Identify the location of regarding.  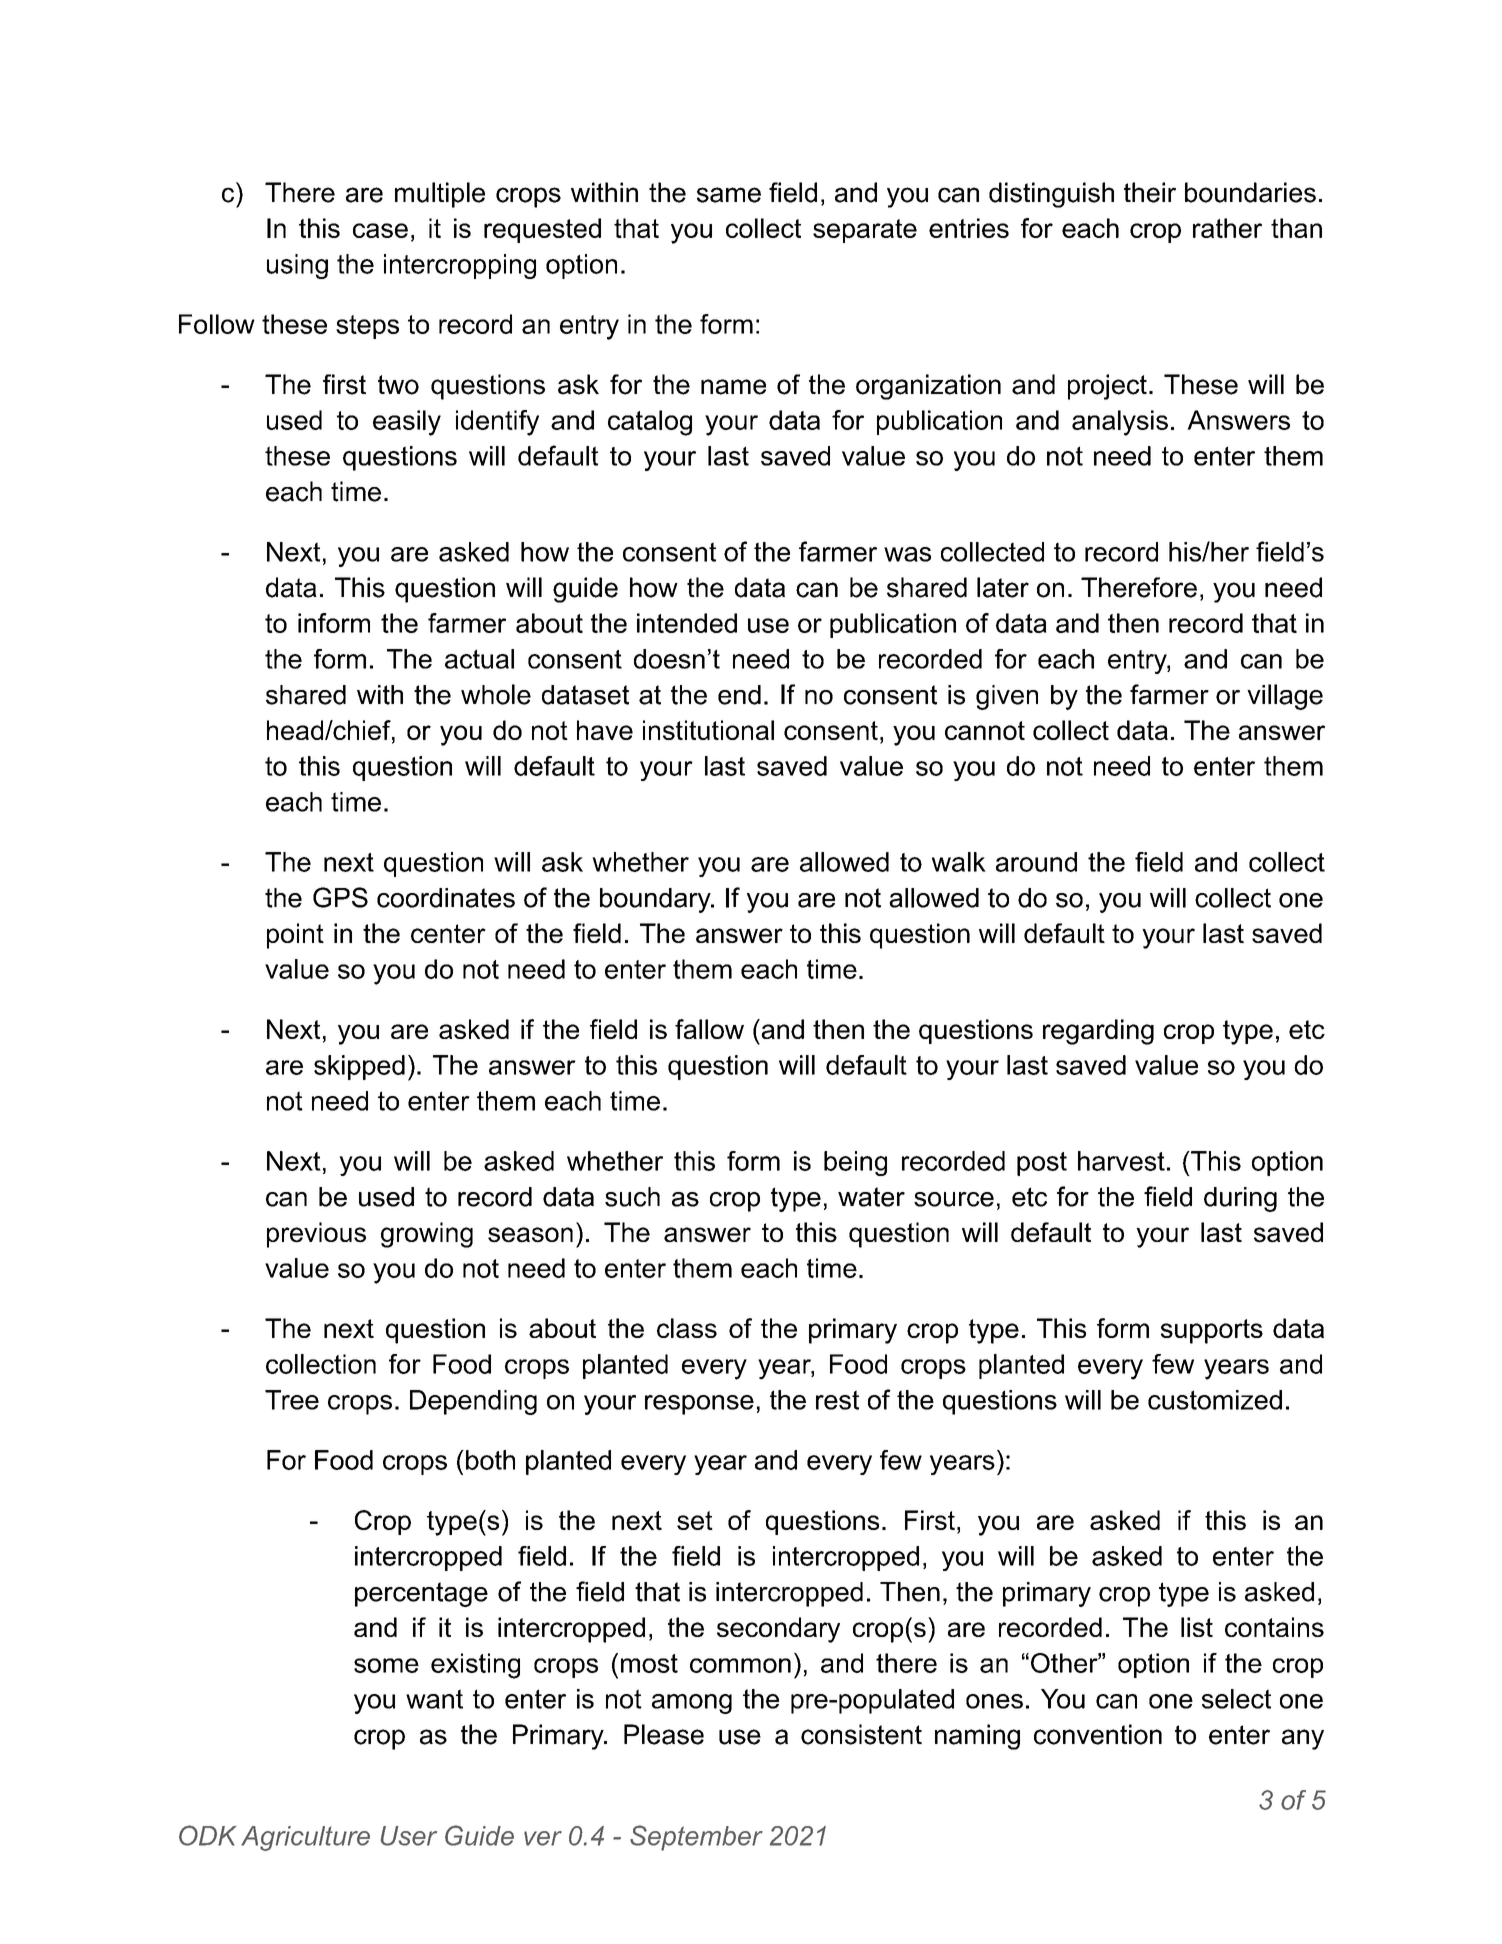
(1098, 1032).
